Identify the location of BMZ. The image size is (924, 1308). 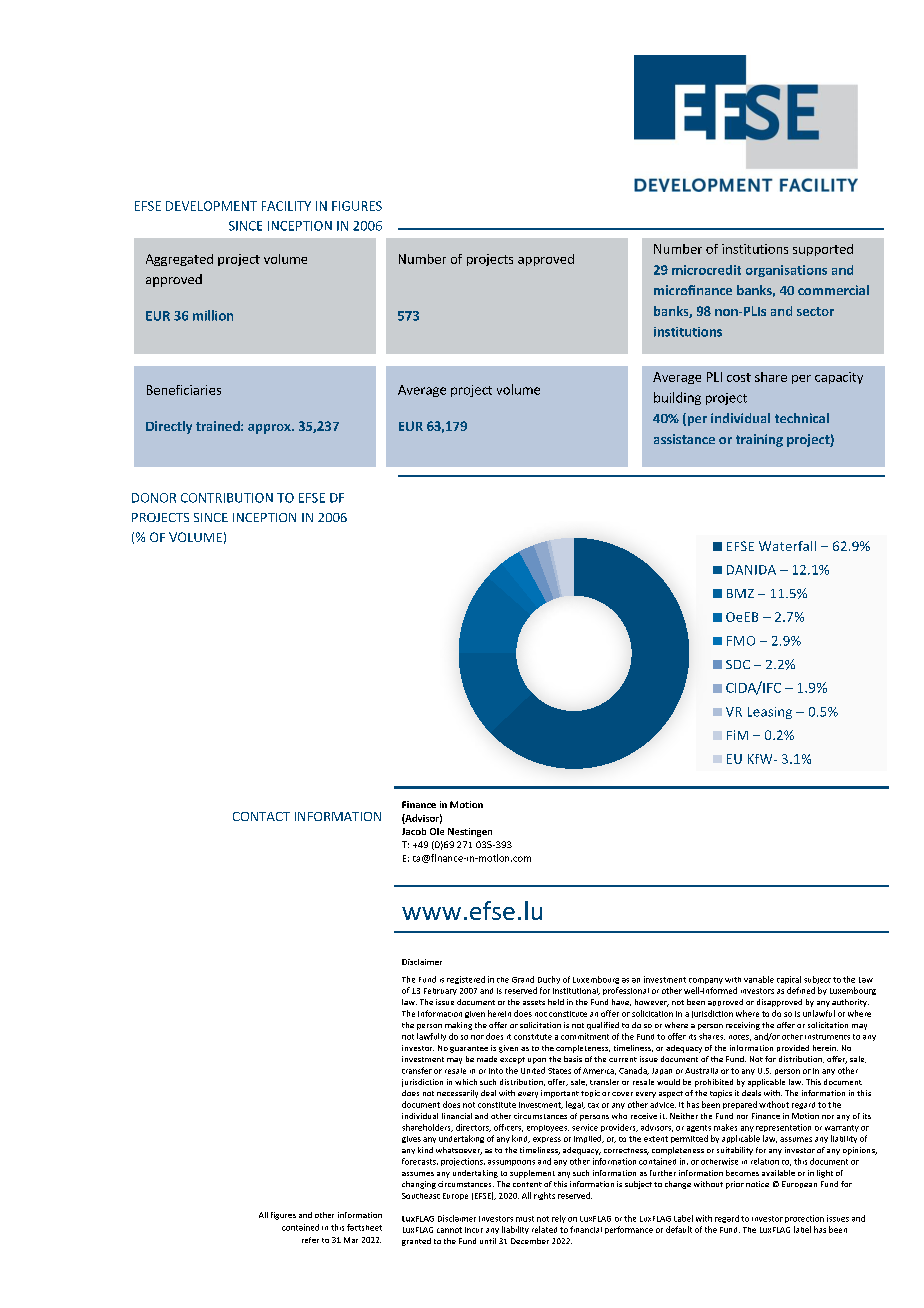
(740, 593).
